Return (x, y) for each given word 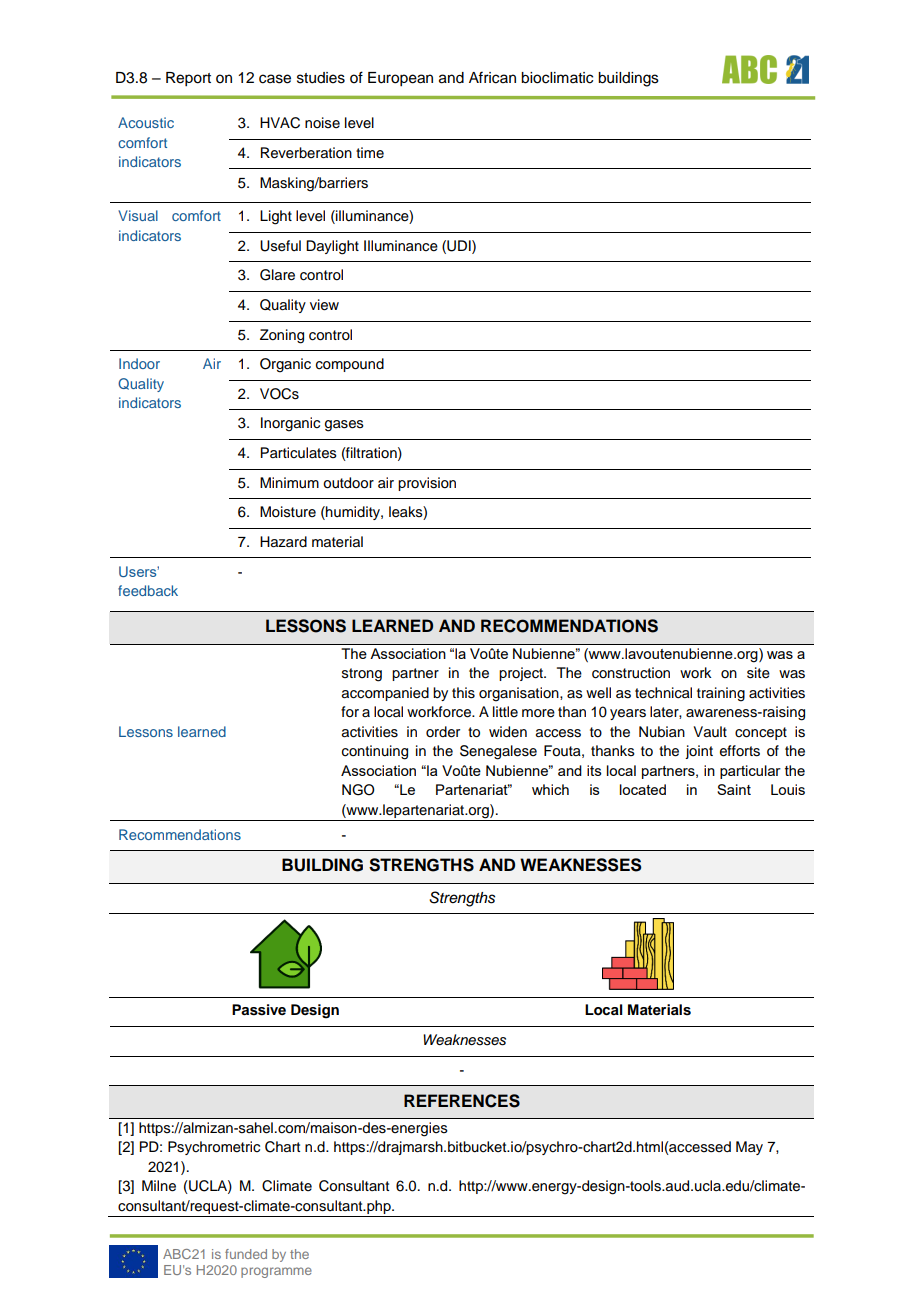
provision (427, 484)
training (721, 694)
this (463, 693)
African (492, 77)
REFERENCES (462, 1101)
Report (188, 79)
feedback (148, 590)
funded (246, 1254)
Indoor (139, 363)
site (758, 673)
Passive (259, 1010)
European (400, 79)
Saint (734, 789)
